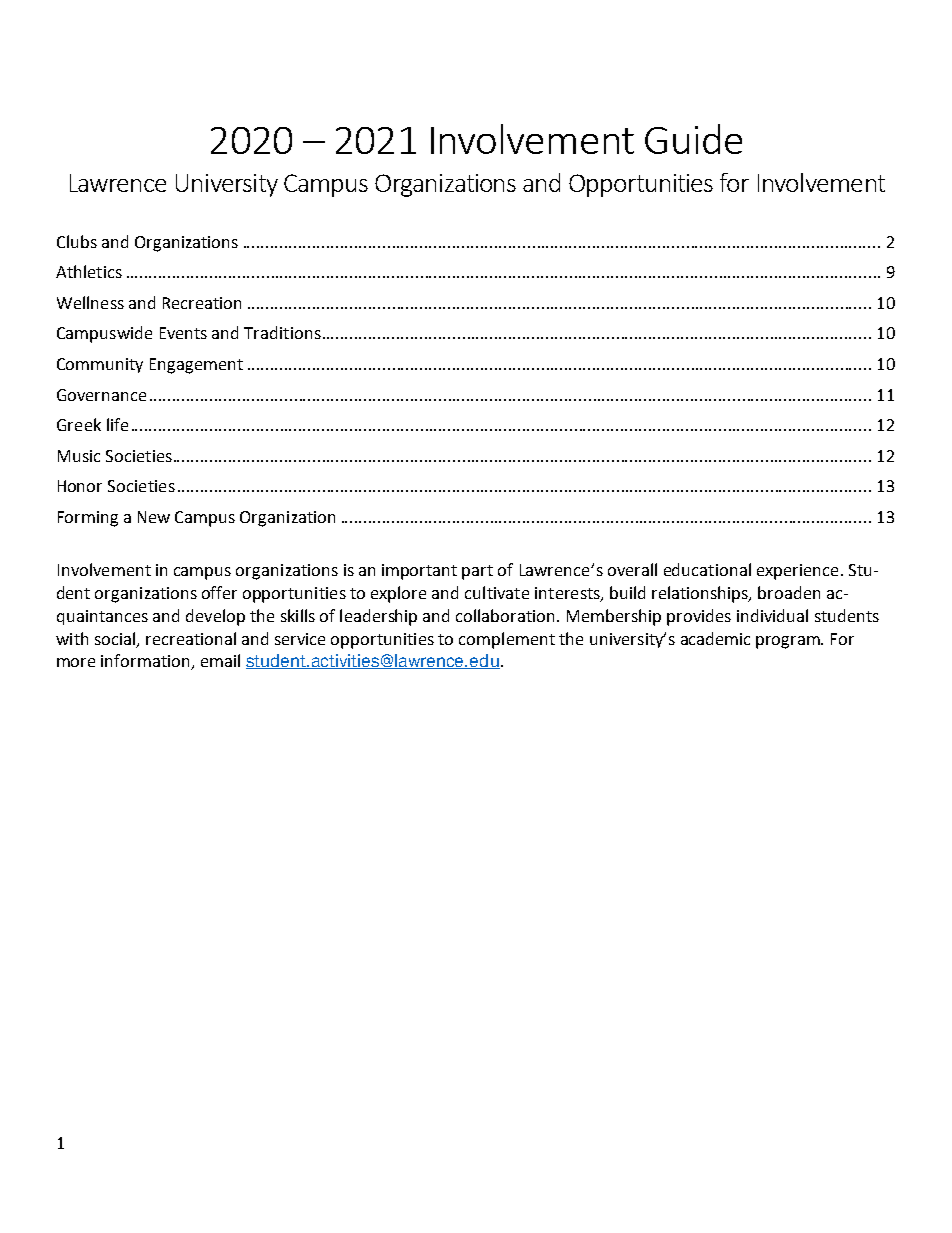 Image resolution: width=952 pixels, height=1233 pixels. I want to click on Athletics, so click(89, 271).
